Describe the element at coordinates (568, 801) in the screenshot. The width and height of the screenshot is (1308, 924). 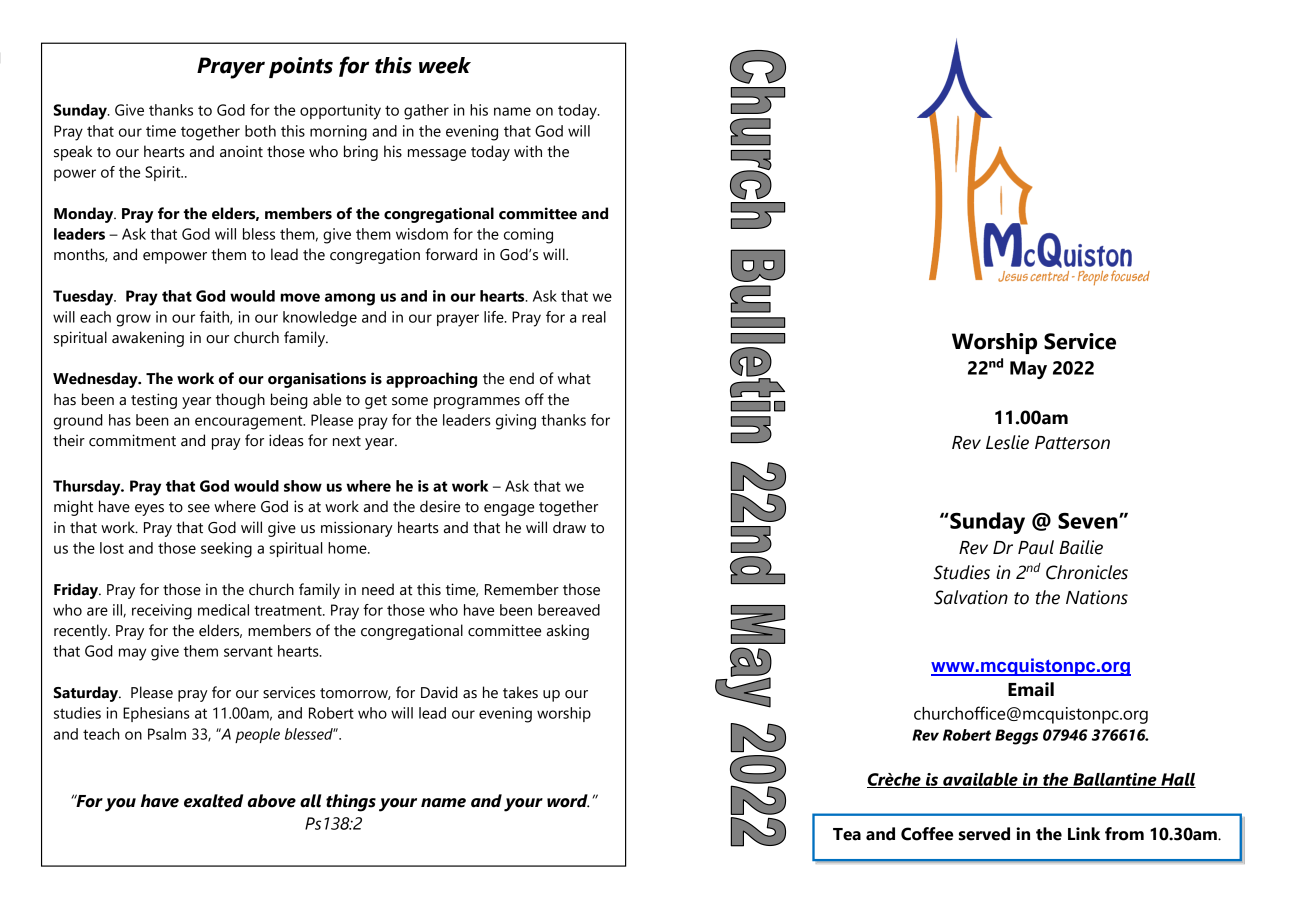
I see `word` at that location.
